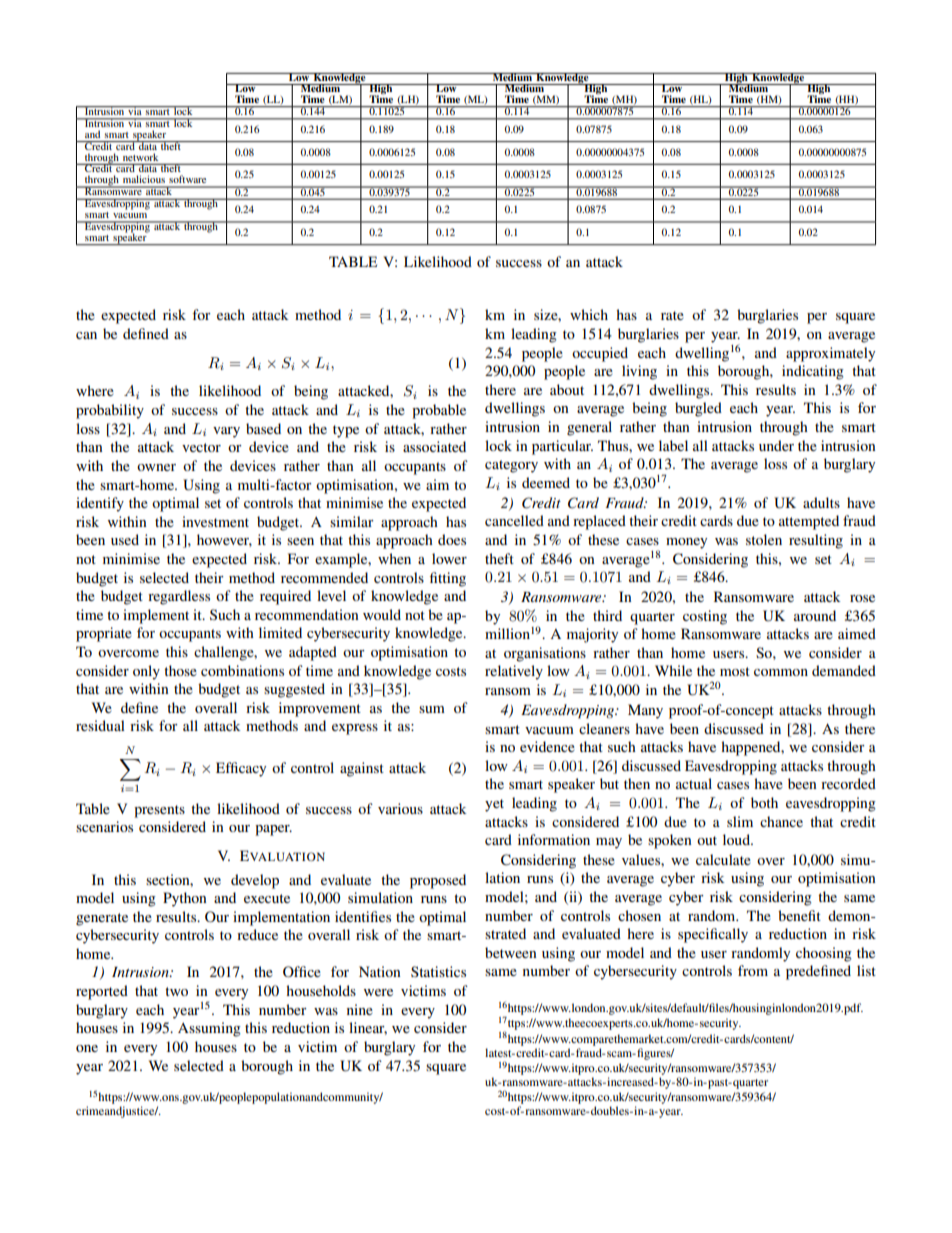  I want to click on probability, so click(110, 411).
